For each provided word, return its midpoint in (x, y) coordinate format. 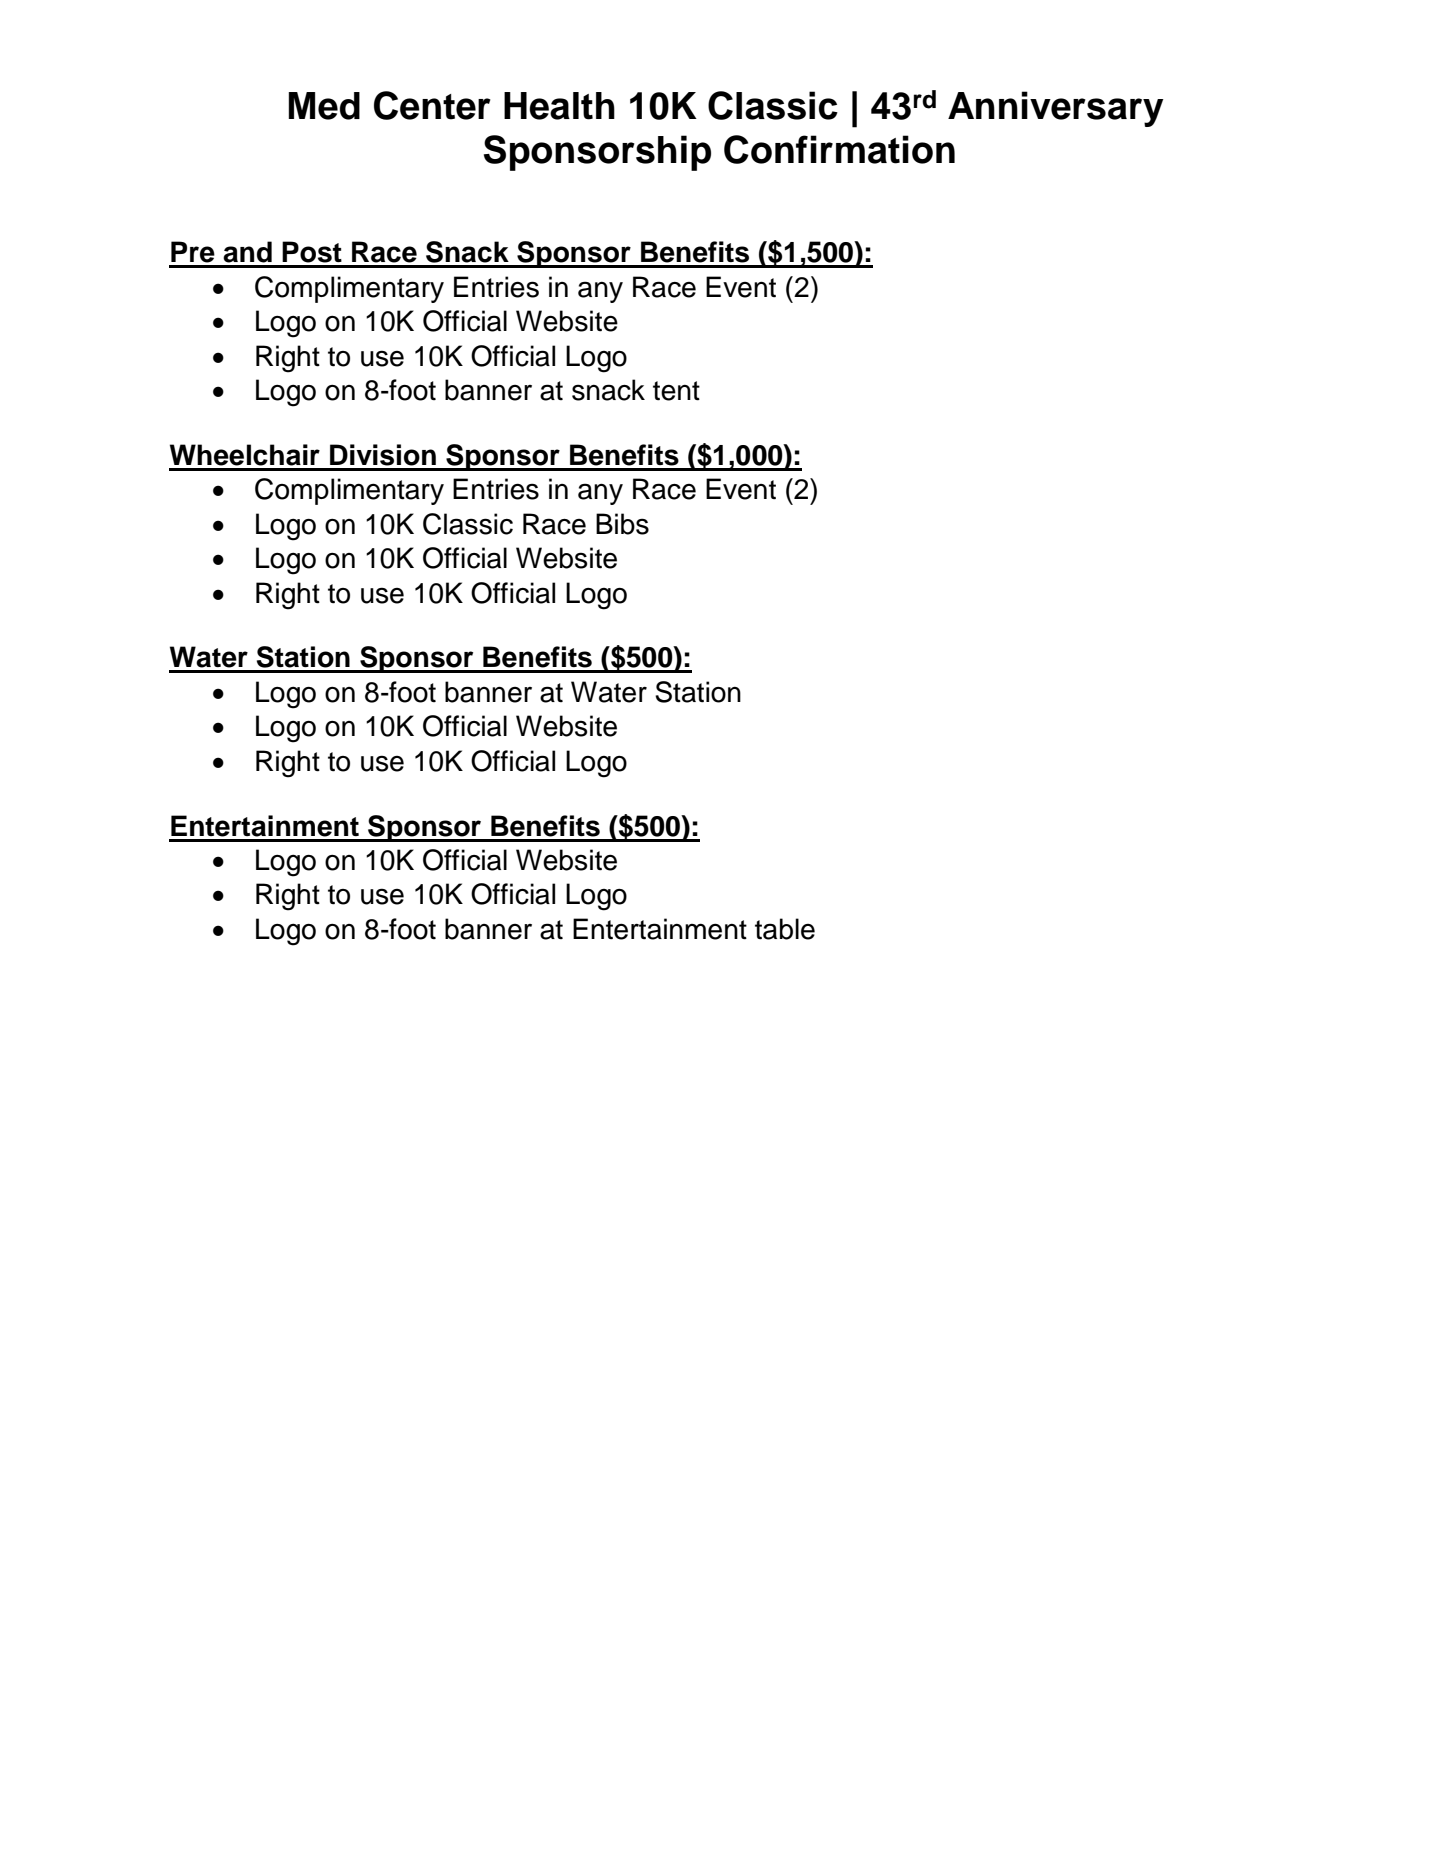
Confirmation (839, 149)
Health (559, 106)
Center (432, 105)
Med (324, 106)
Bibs (622, 524)
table (785, 929)
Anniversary (1056, 109)
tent (676, 391)
